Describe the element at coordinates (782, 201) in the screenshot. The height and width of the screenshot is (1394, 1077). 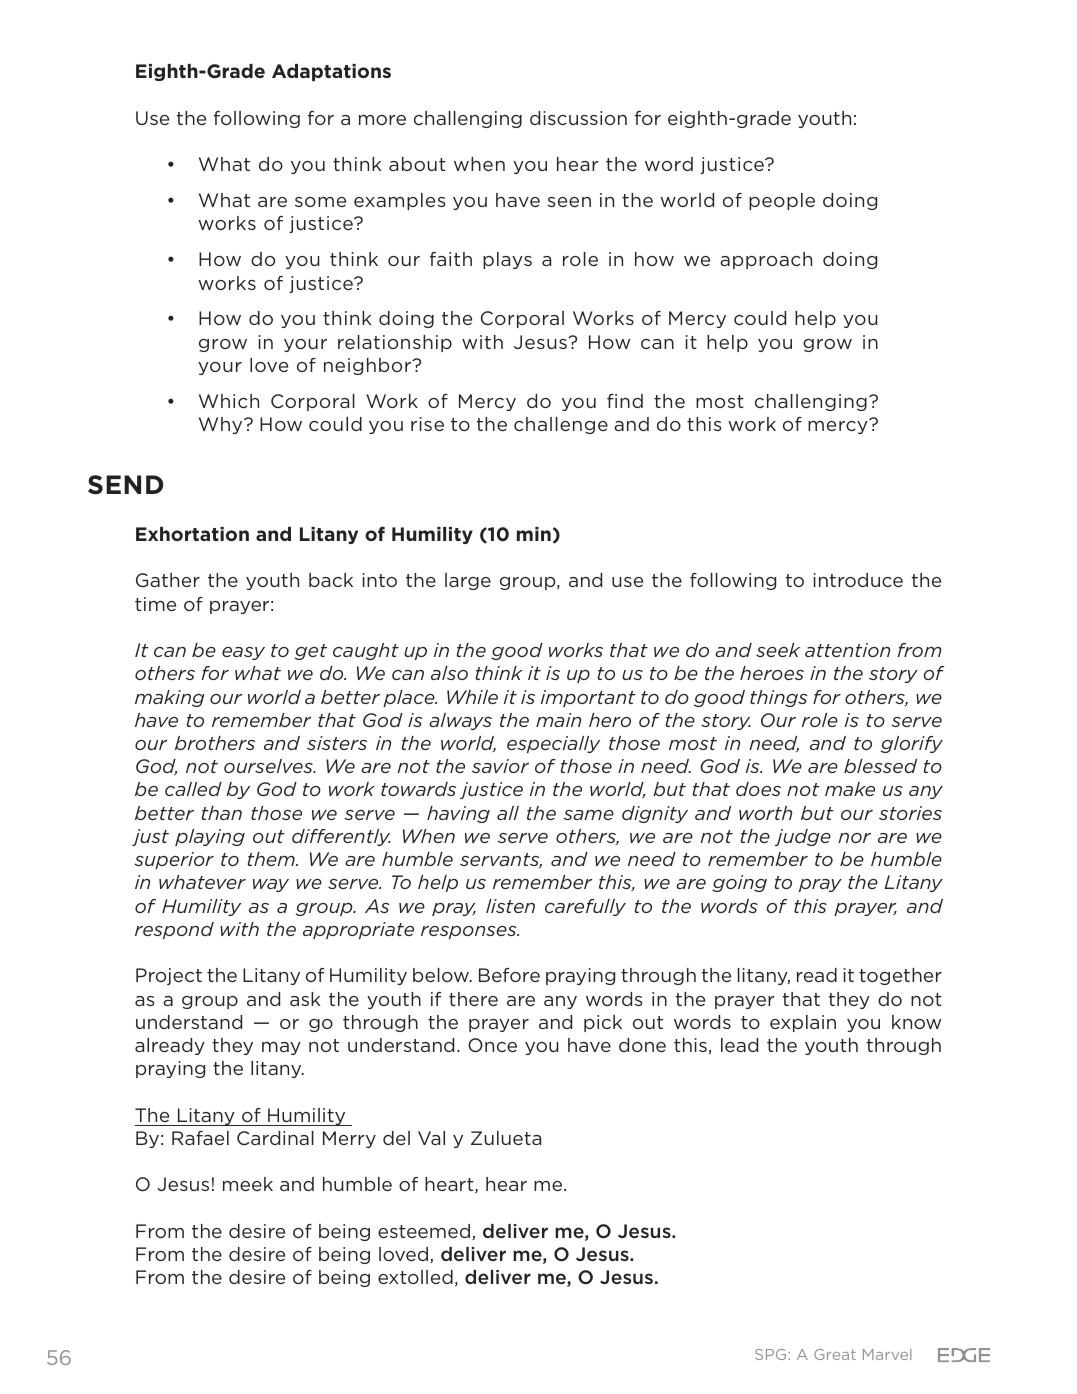
I see `people` at that location.
